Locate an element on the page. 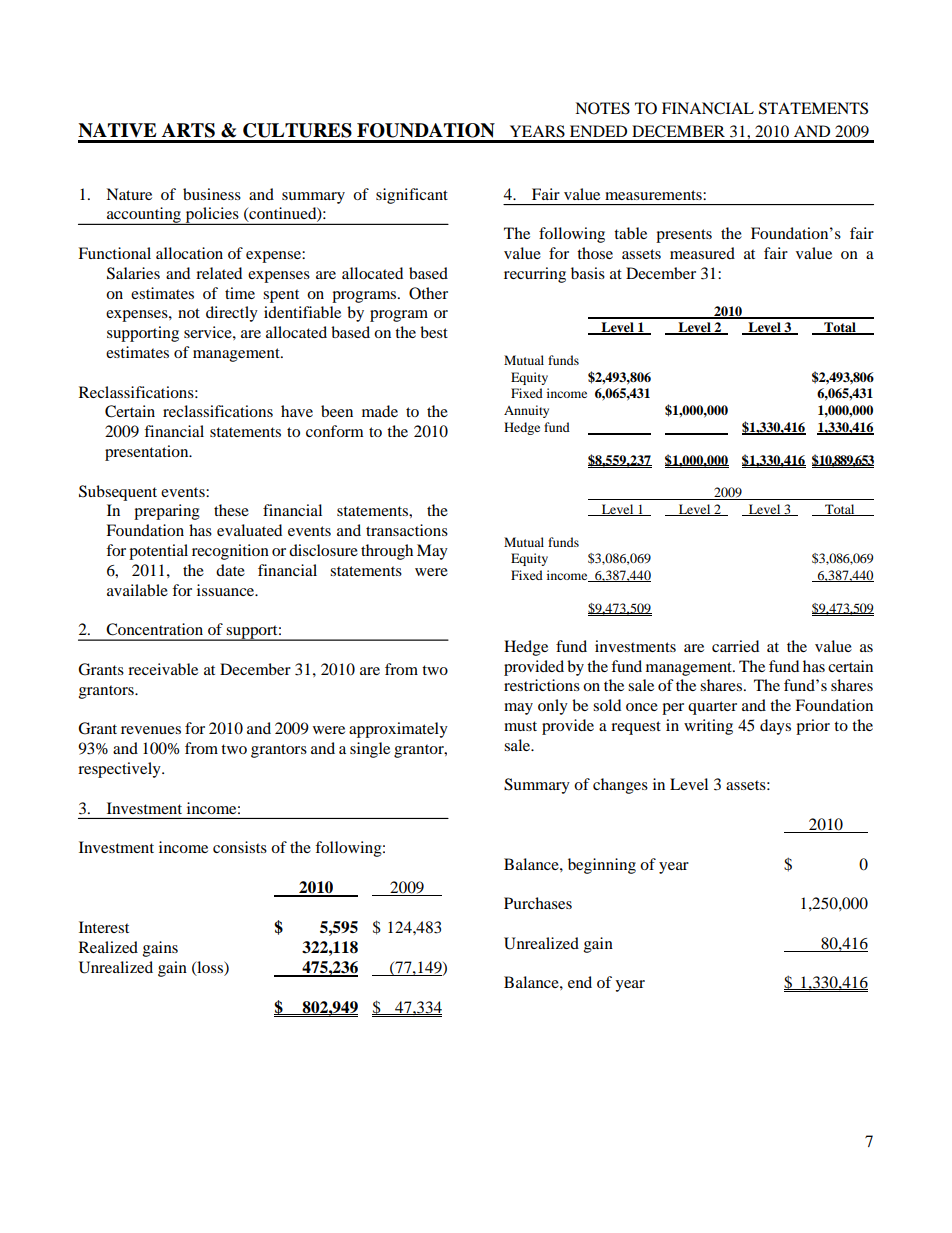 The width and height of the page is (952, 1233). carried is located at coordinates (735, 646).
